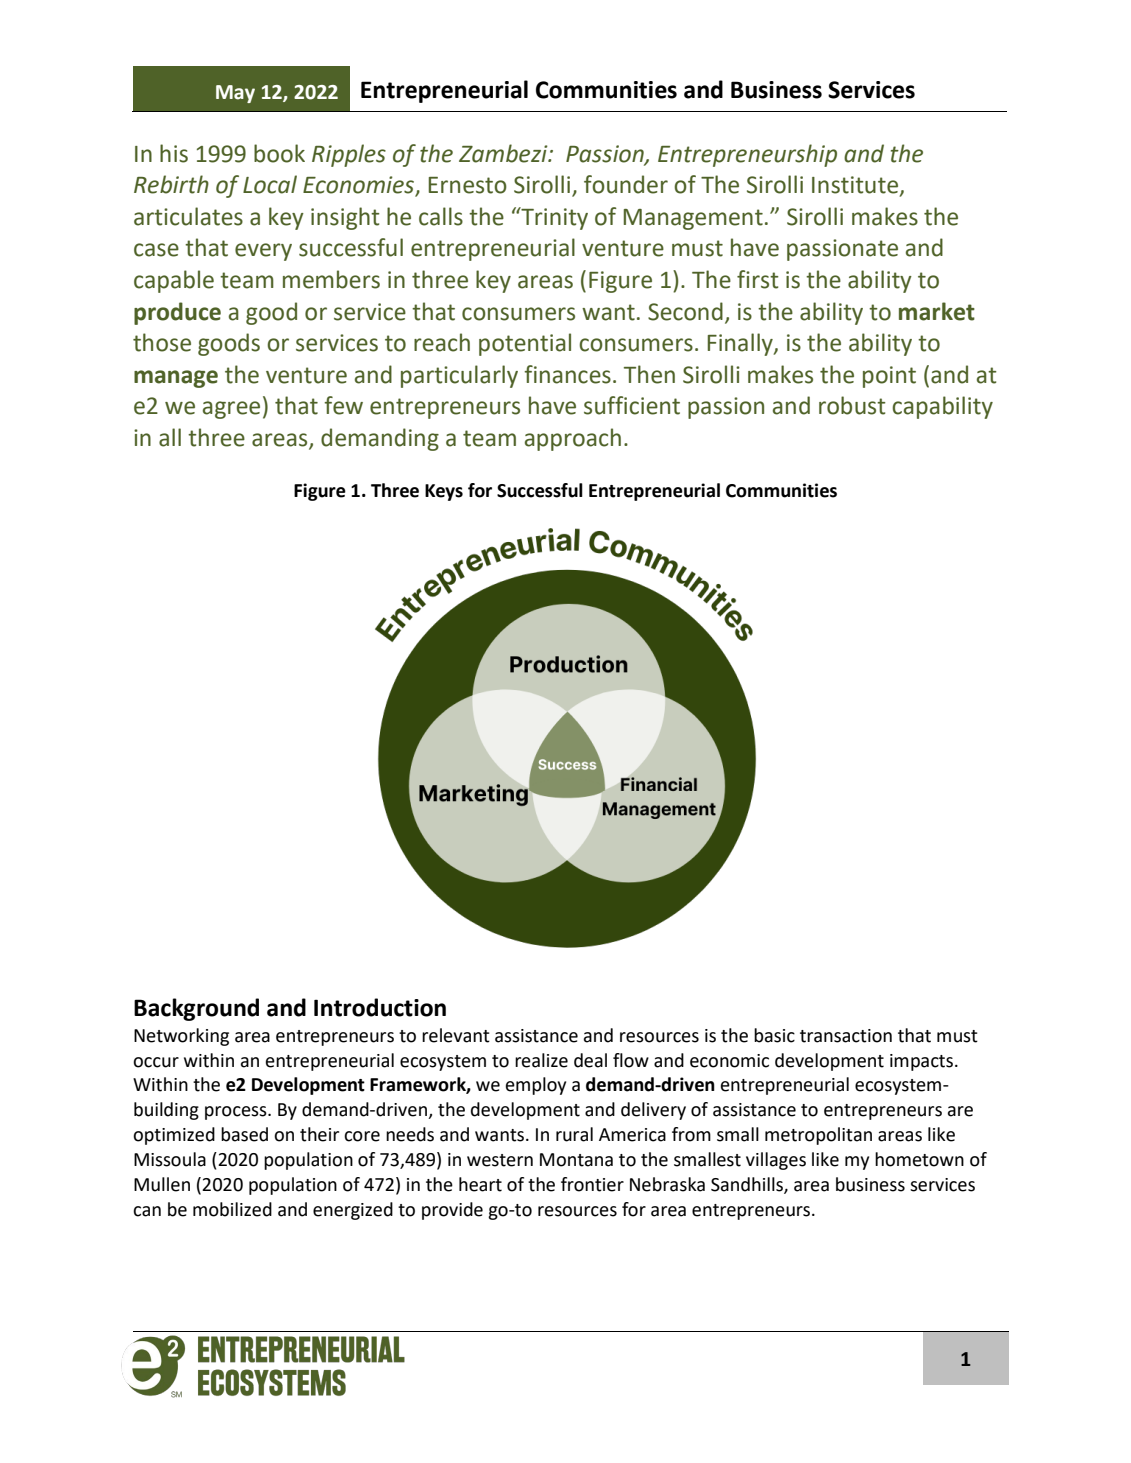 This page has height=1463, width=1131. Describe the element at coordinates (573, 439) in the page. I see `approach` at that location.
